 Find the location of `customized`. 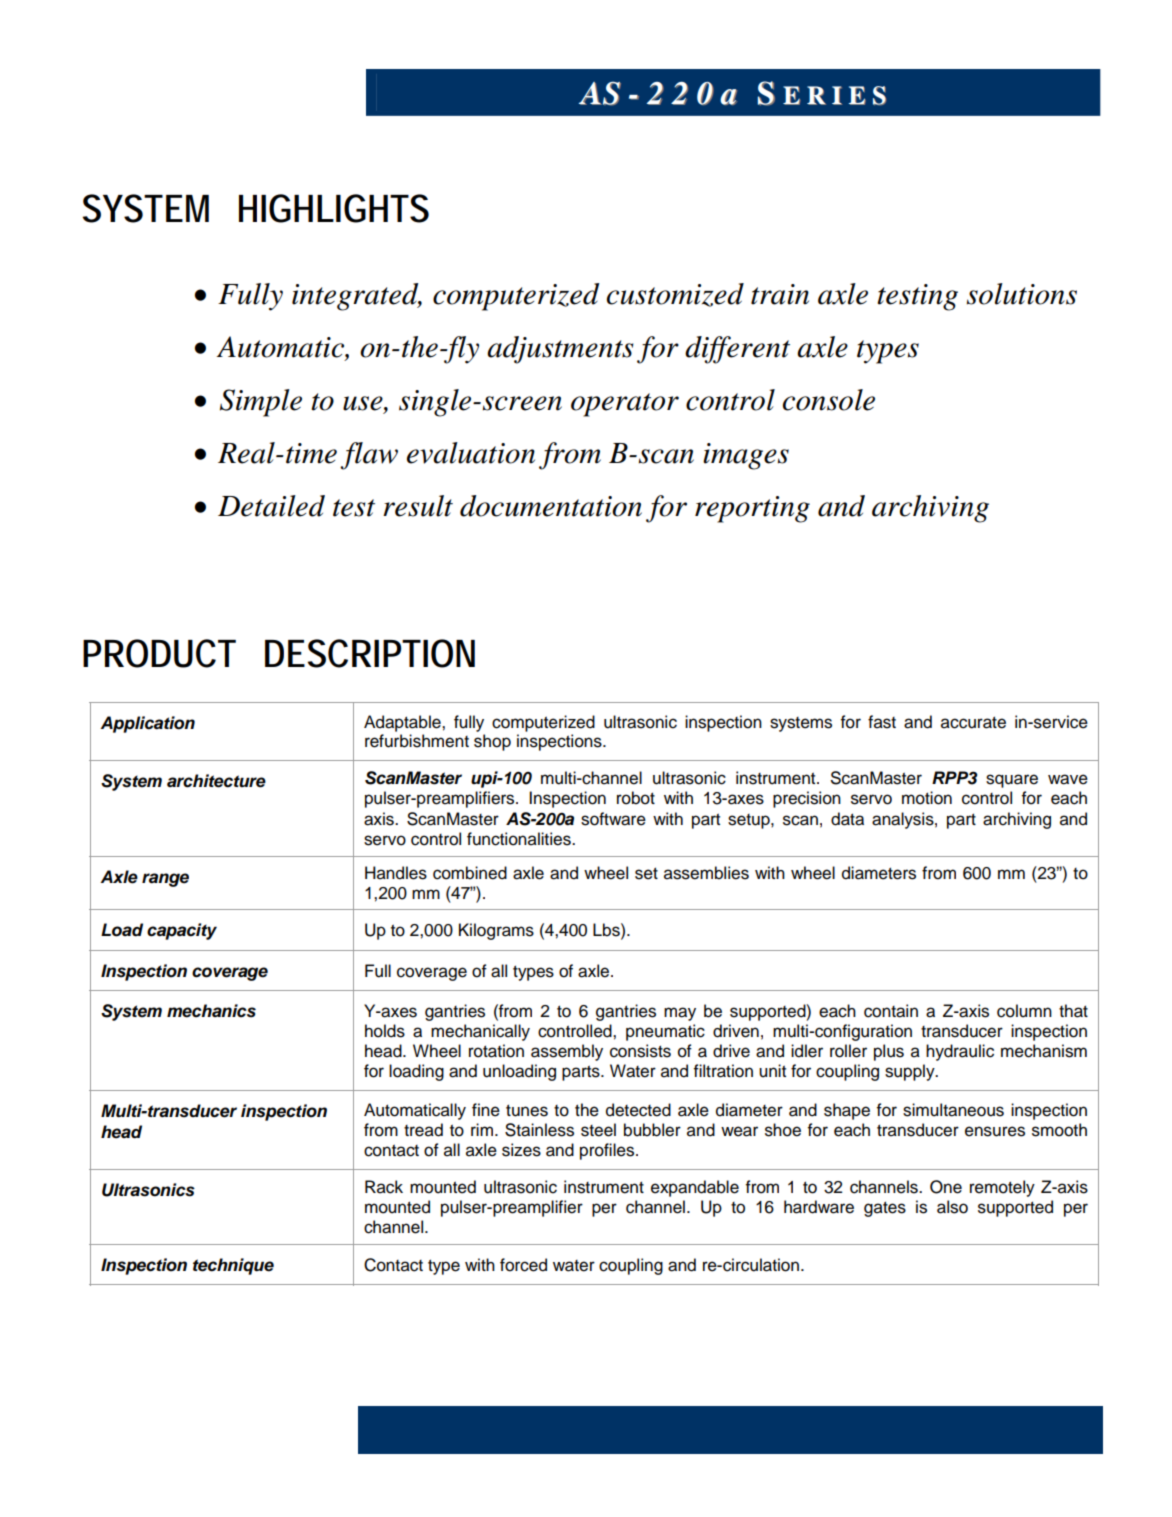

customized is located at coordinates (675, 295).
